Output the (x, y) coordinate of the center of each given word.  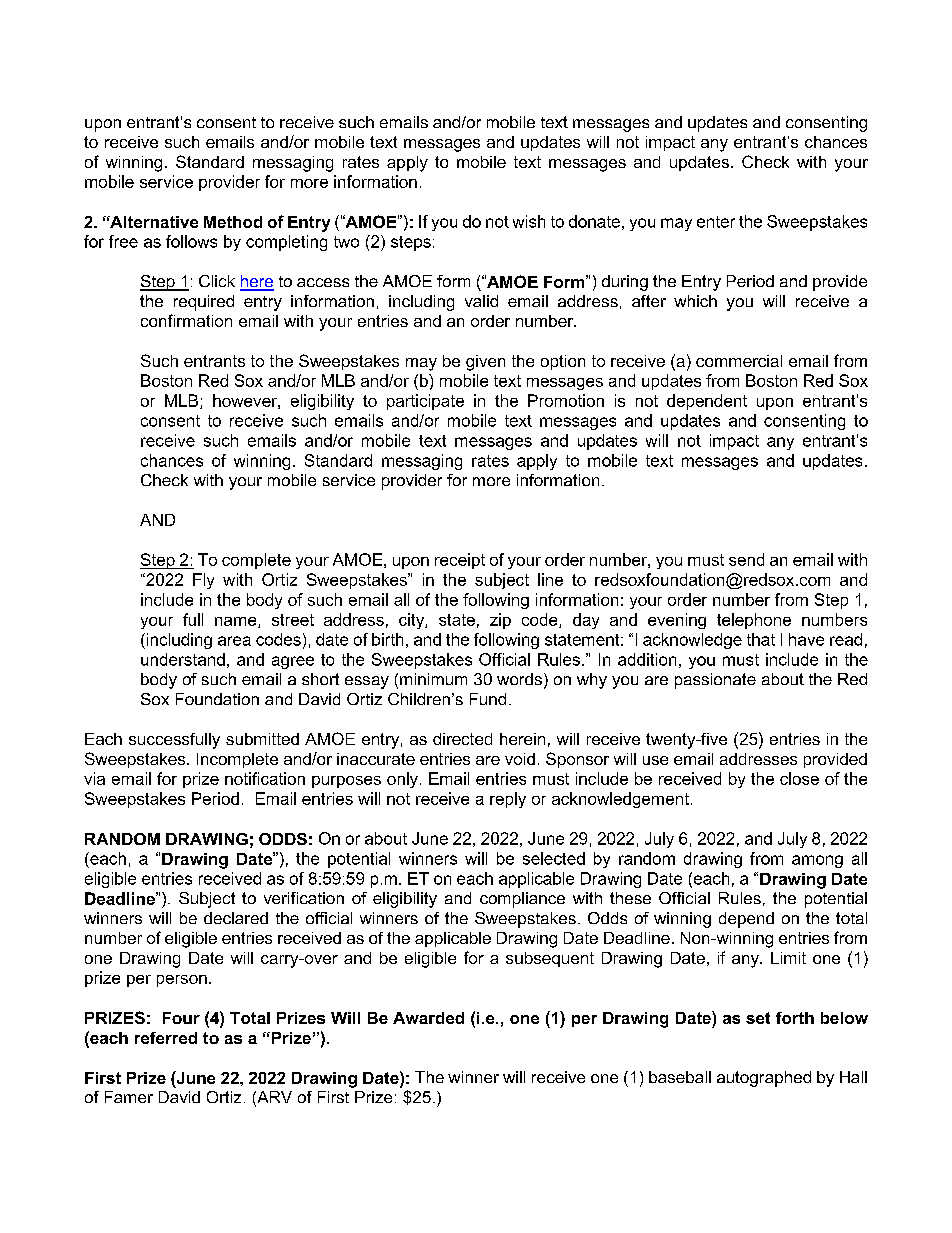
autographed (764, 1079)
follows (191, 241)
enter (716, 222)
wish (529, 221)
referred (166, 1038)
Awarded (428, 1018)
